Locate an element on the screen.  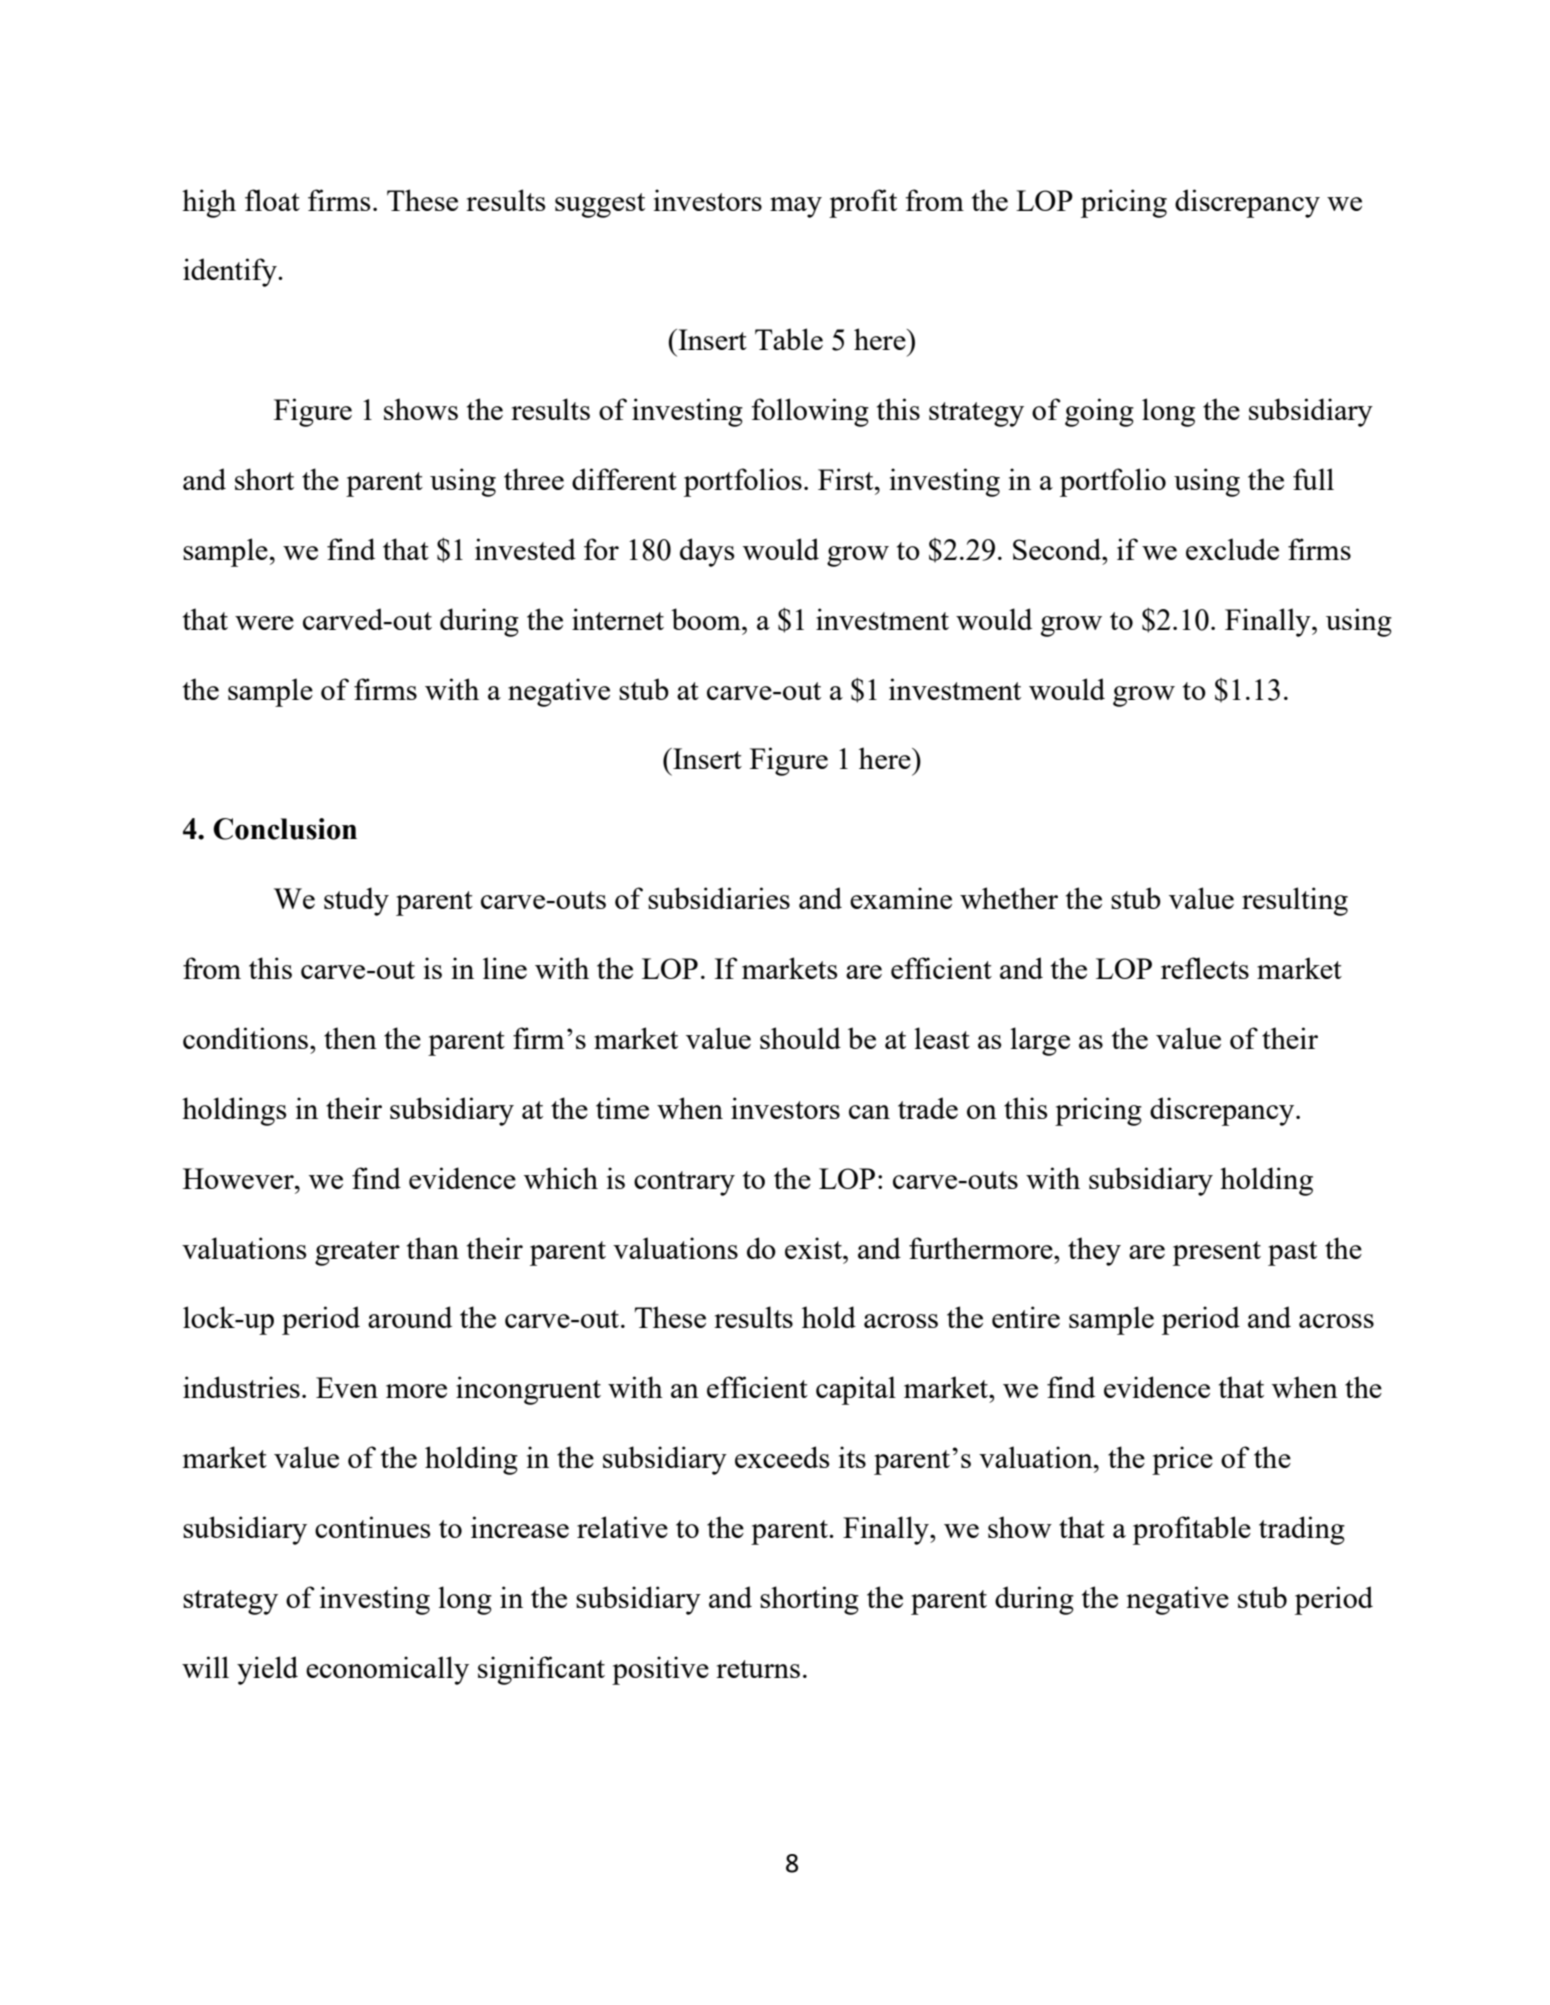
greater is located at coordinates (357, 1253).
